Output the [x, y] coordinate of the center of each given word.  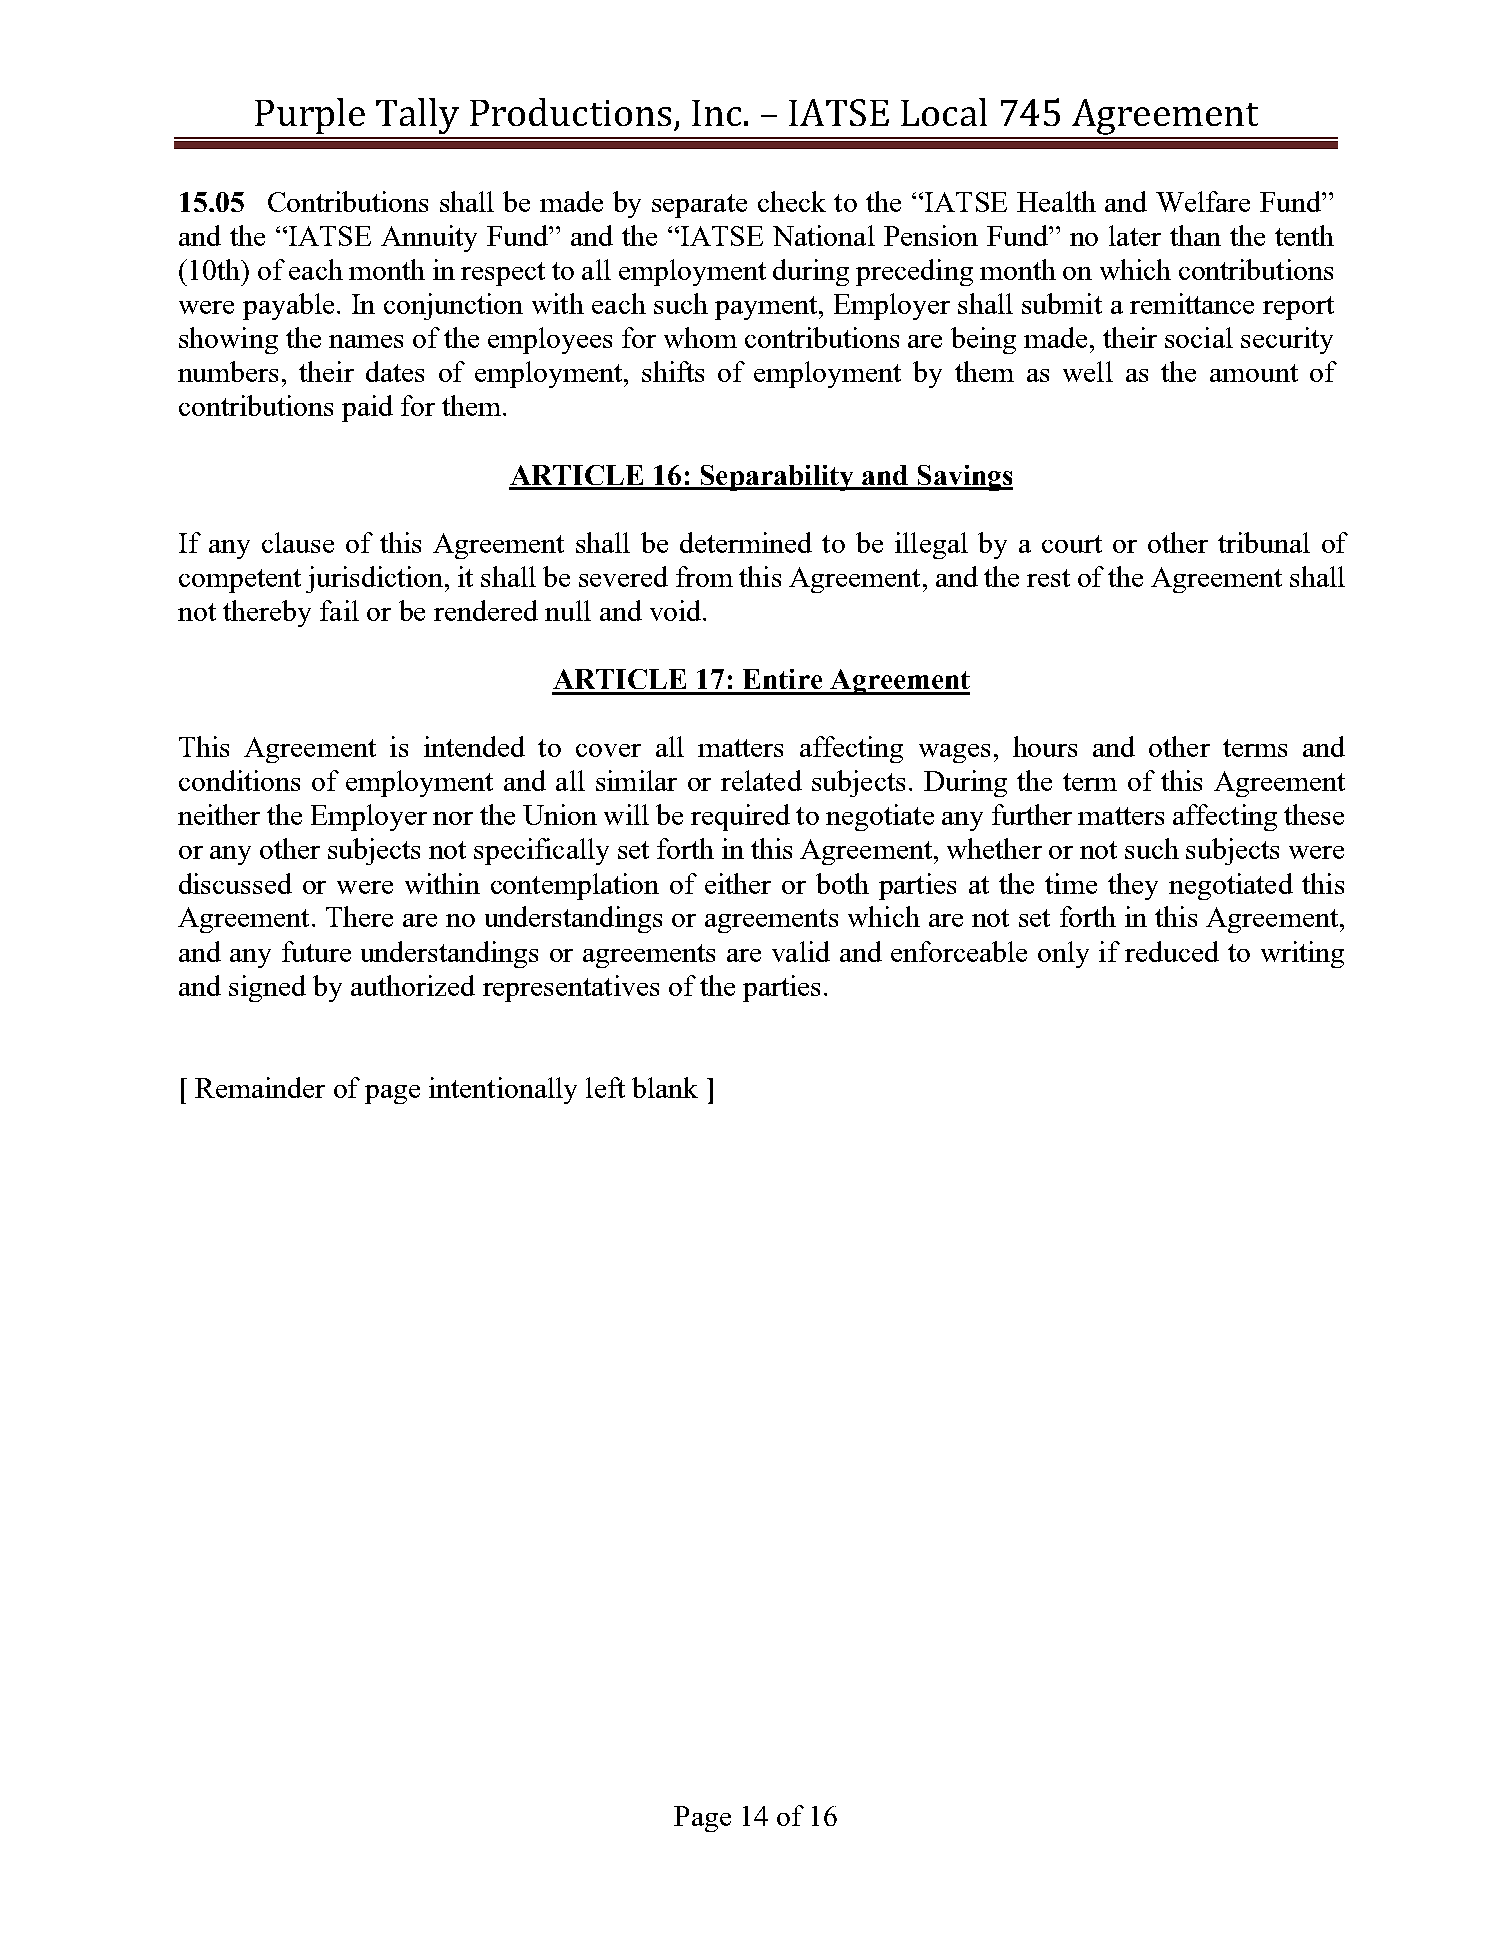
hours [1045, 746]
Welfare [1203, 201]
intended [474, 746]
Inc [716, 113]
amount [1254, 373]
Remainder [260, 1087]
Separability [777, 478]
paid [367, 408]
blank [665, 1087]
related [761, 780]
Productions [570, 112]
